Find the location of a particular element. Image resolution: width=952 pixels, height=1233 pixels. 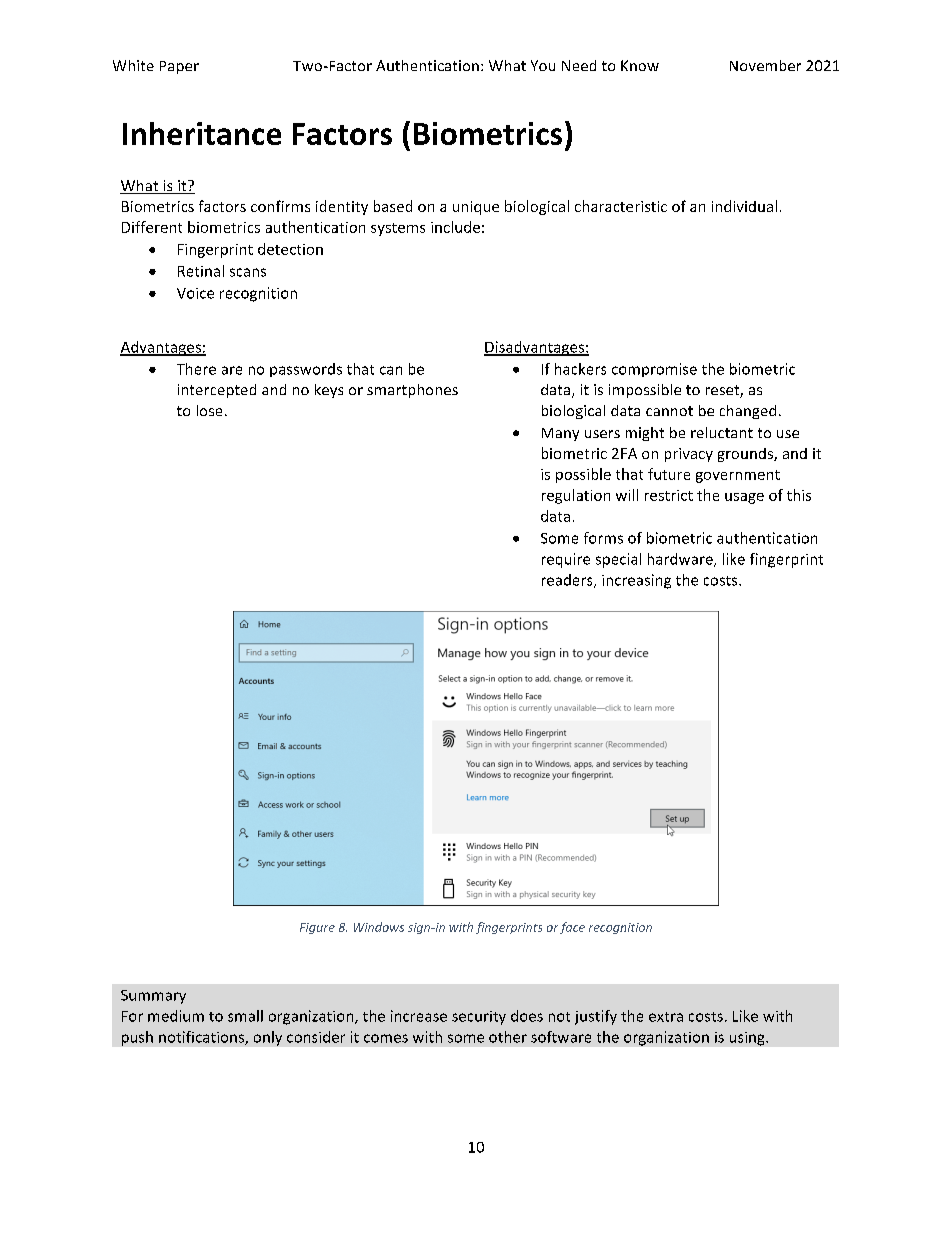

Paper is located at coordinates (179, 67).
